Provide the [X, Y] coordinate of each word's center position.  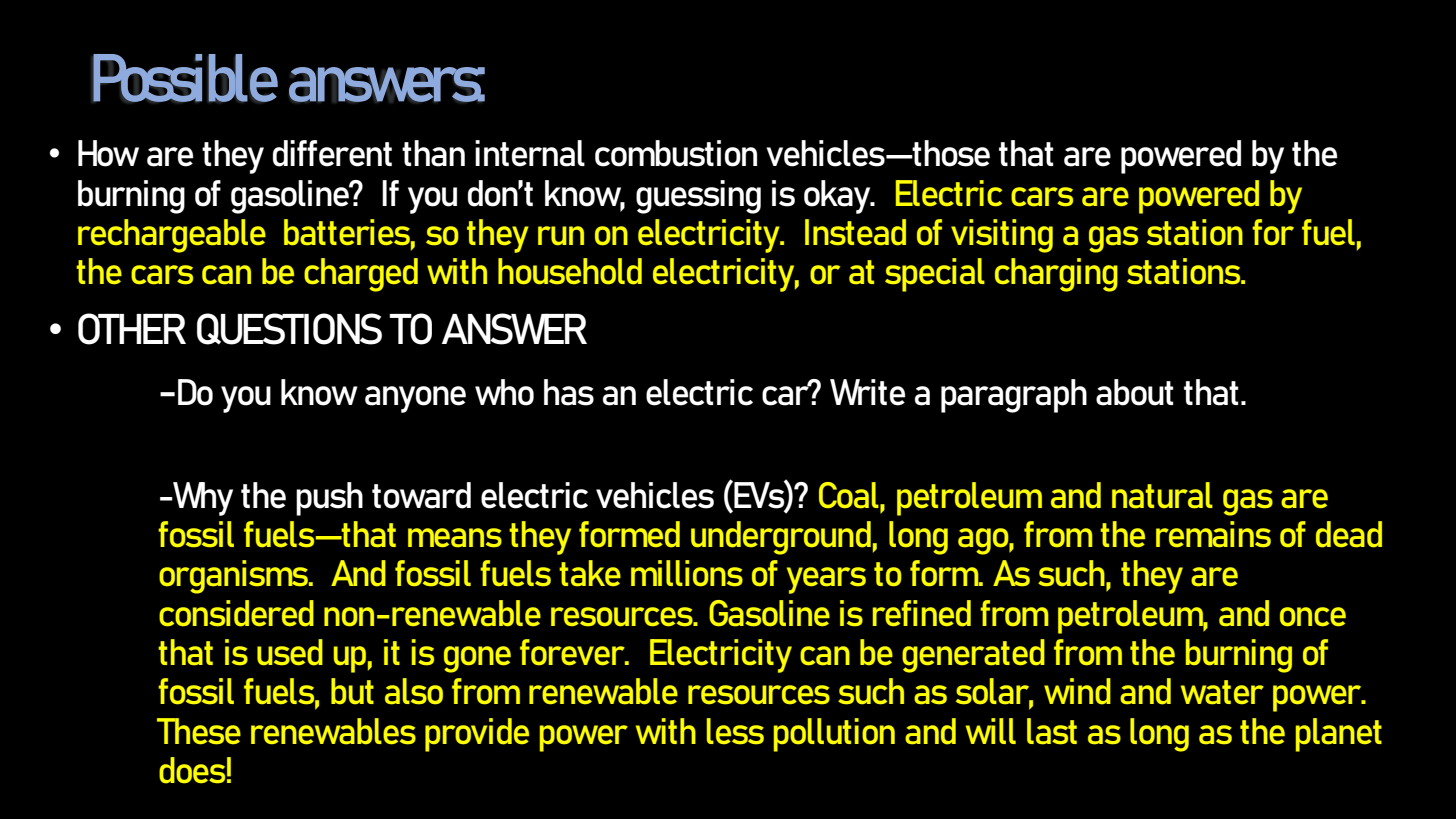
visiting [1002, 236]
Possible [185, 78]
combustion [676, 153]
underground [781, 538]
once [1313, 616]
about [1135, 392]
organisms [234, 577]
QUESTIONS [289, 329]
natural [1162, 495]
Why [202, 499]
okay [838, 197]
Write [867, 392]
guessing [698, 197]
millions [687, 573]
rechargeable [172, 236]
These [199, 731]
